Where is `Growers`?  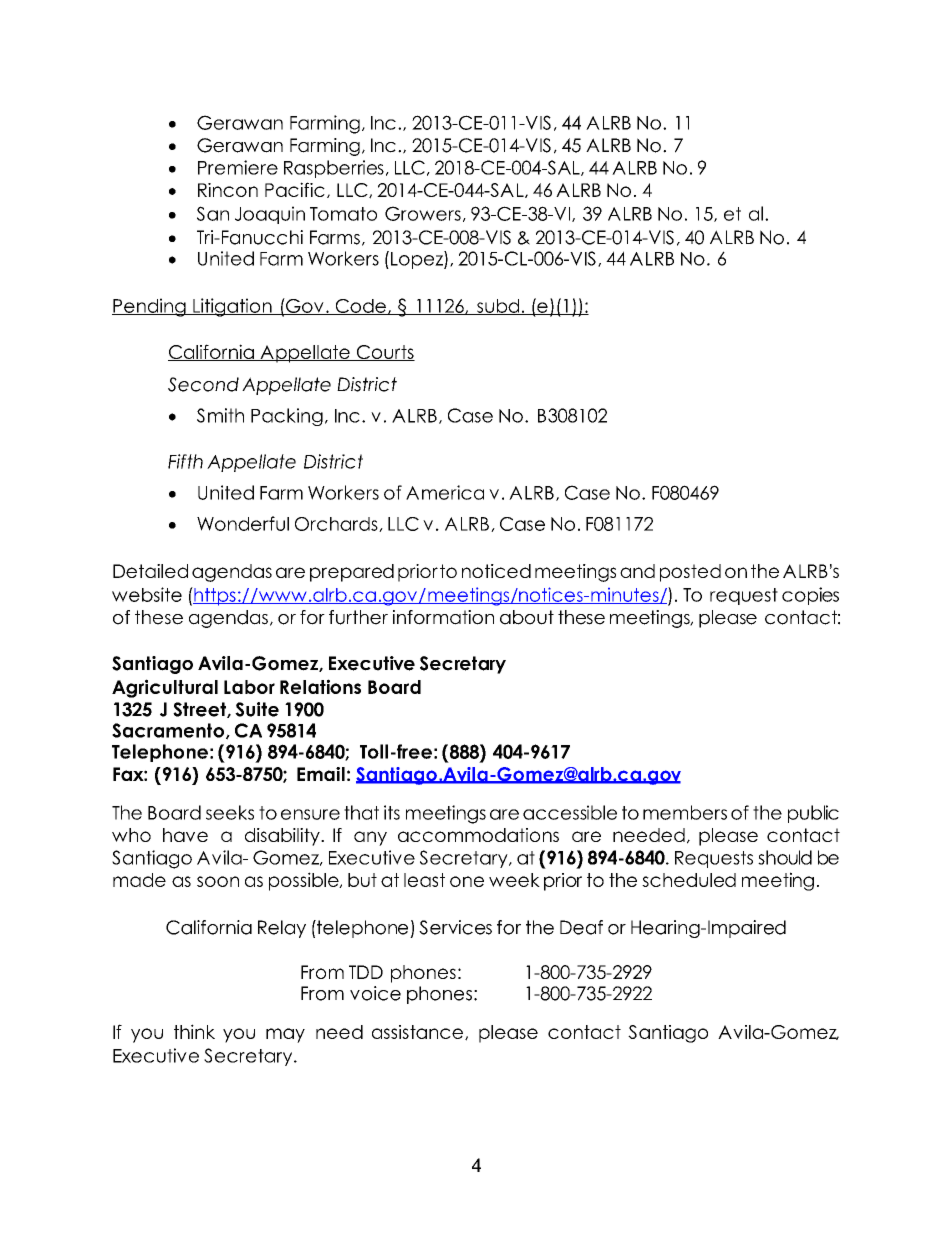 Growers is located at coordinates (423, 213).
